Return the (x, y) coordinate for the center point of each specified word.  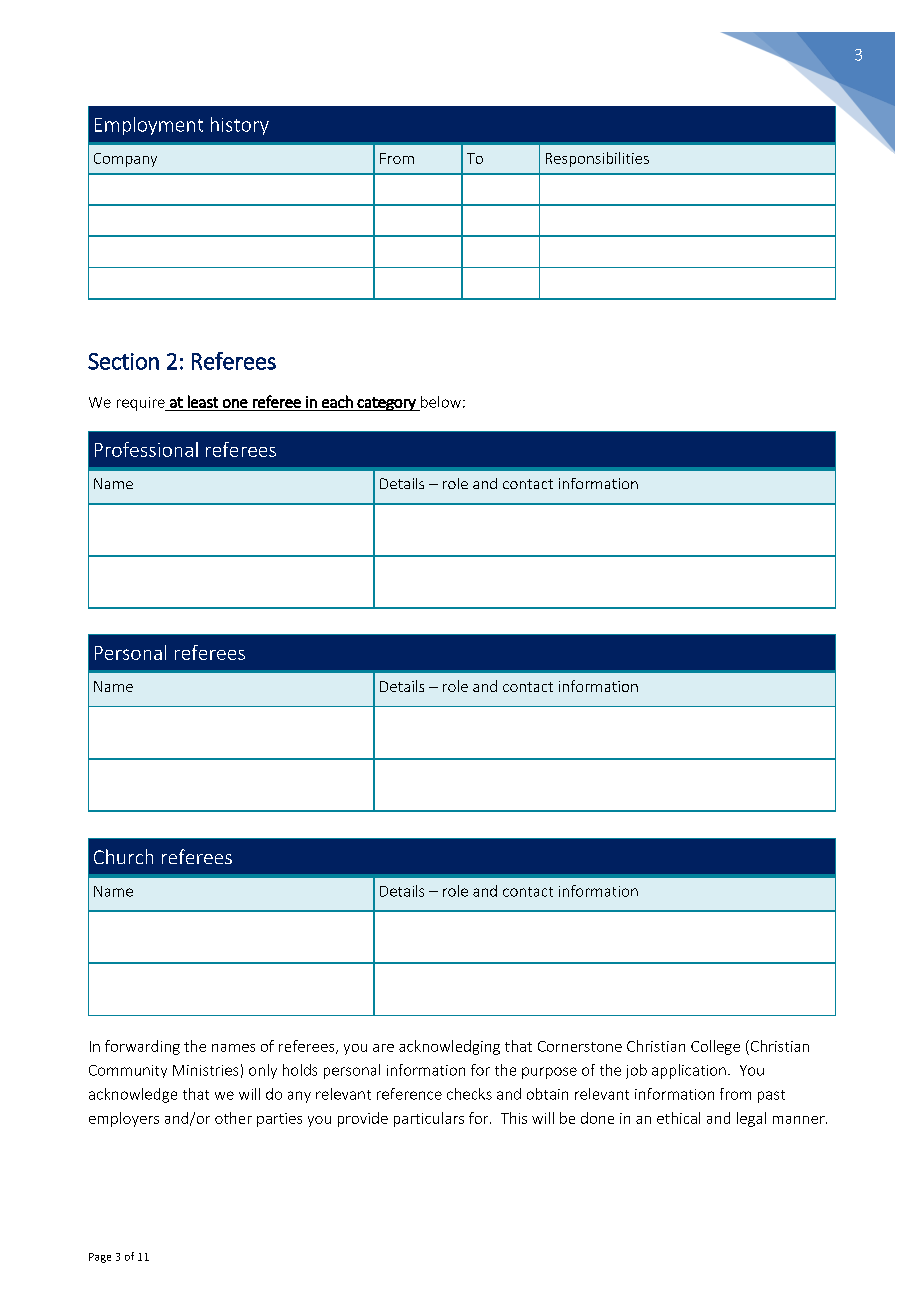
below (441, 402)
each (337, 401)
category (386, 404)
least (203, 401)
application (689, 1071)
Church (123, 856)
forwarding (142, 1047)
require (142, 404)
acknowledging (449, 1047)
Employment (149, 126)
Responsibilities (597, 159)
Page (100, 1258)
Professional (146, 449)
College (715, 1047)
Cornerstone (580, 1046)
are (383, 1048)
